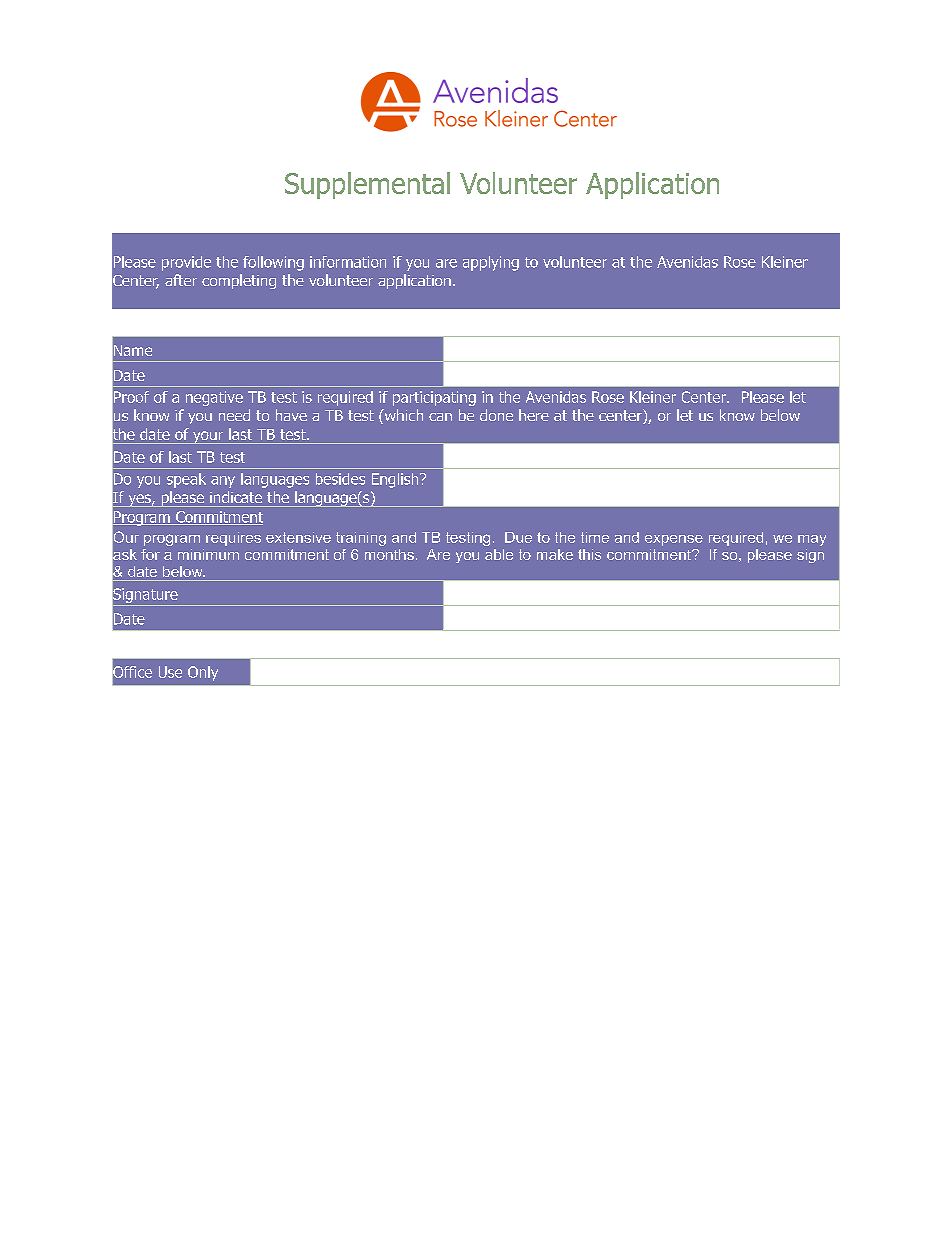  What do you see at coordinates (499, 554) in the page?
I see `able` at bounding box center [499, 554].
